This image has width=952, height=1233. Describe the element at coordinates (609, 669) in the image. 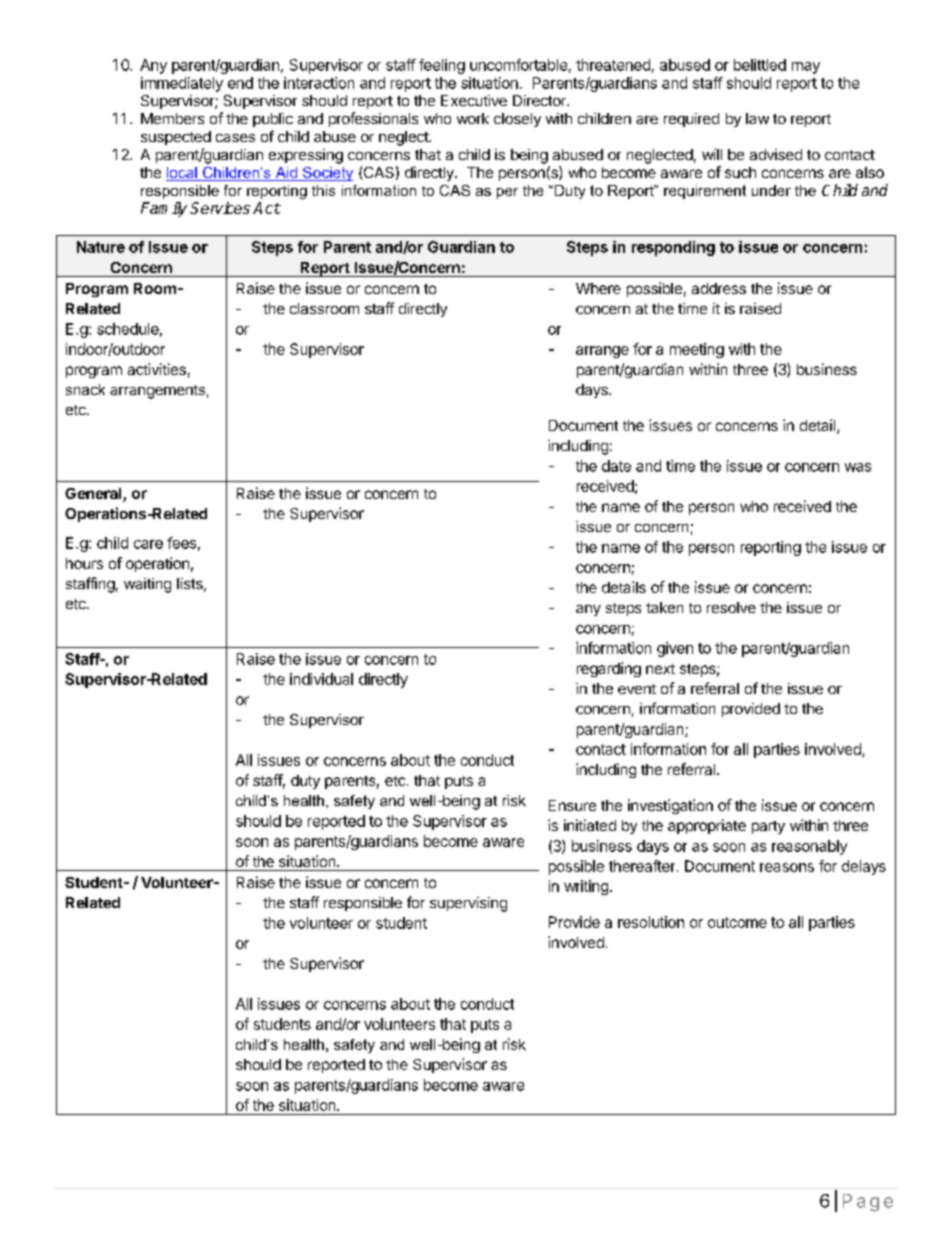

I see `regarding` at that location.
